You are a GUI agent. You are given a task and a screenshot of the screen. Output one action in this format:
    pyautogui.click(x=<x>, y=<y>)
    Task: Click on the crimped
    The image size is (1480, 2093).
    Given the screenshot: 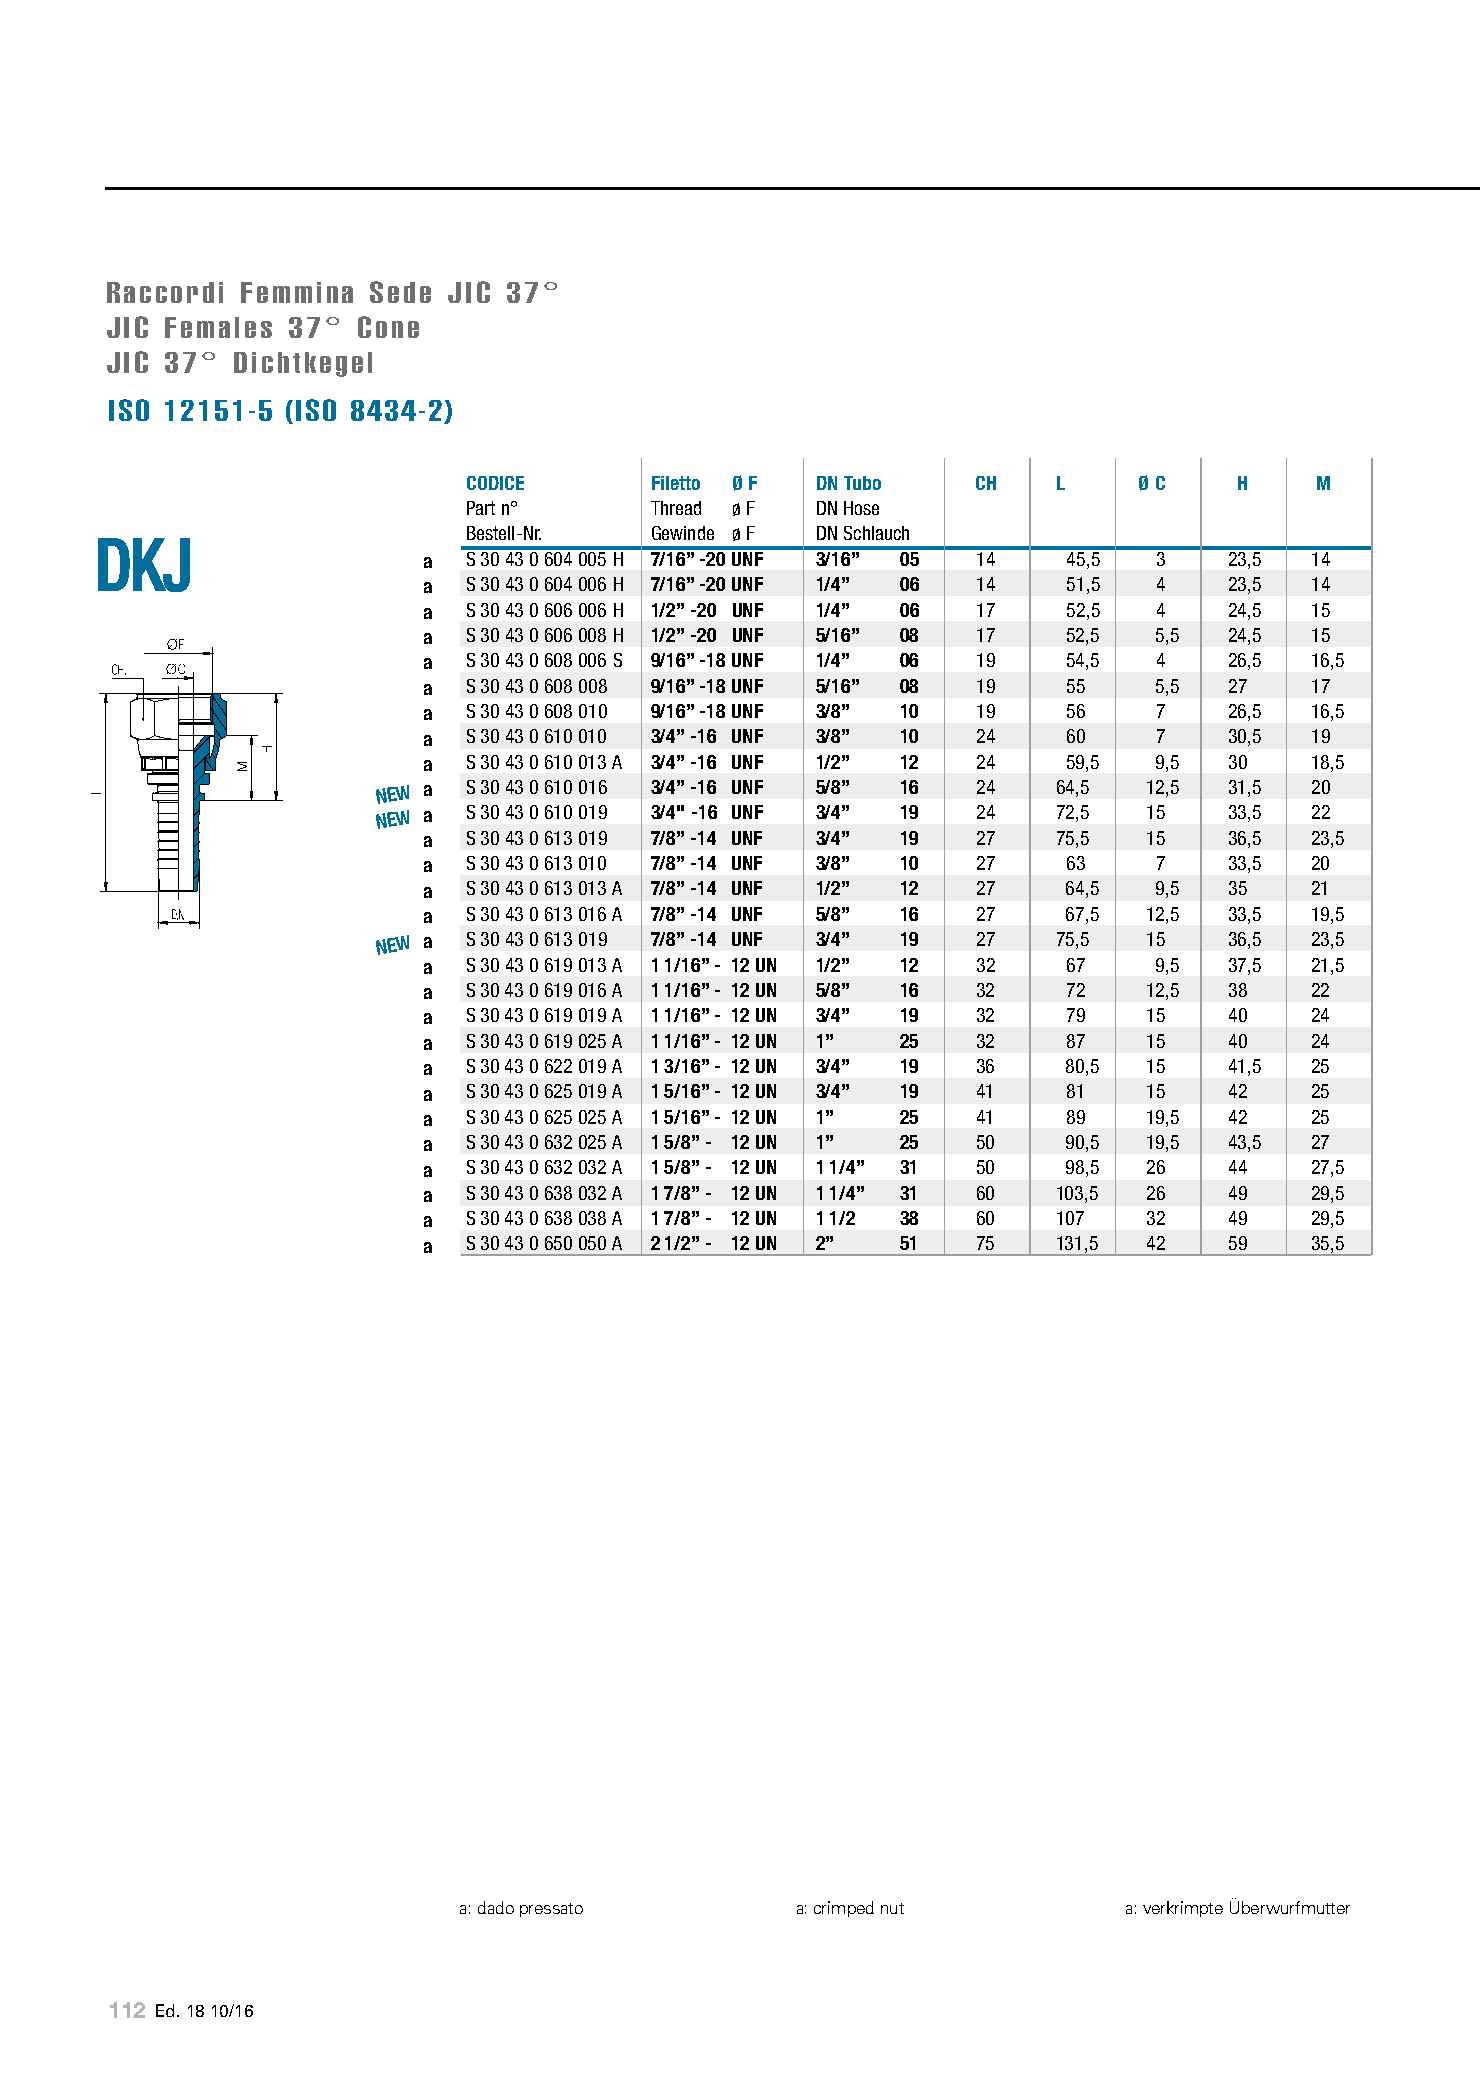 What is the action you would take?
    pyautogui.click(x=844, y=1909)
